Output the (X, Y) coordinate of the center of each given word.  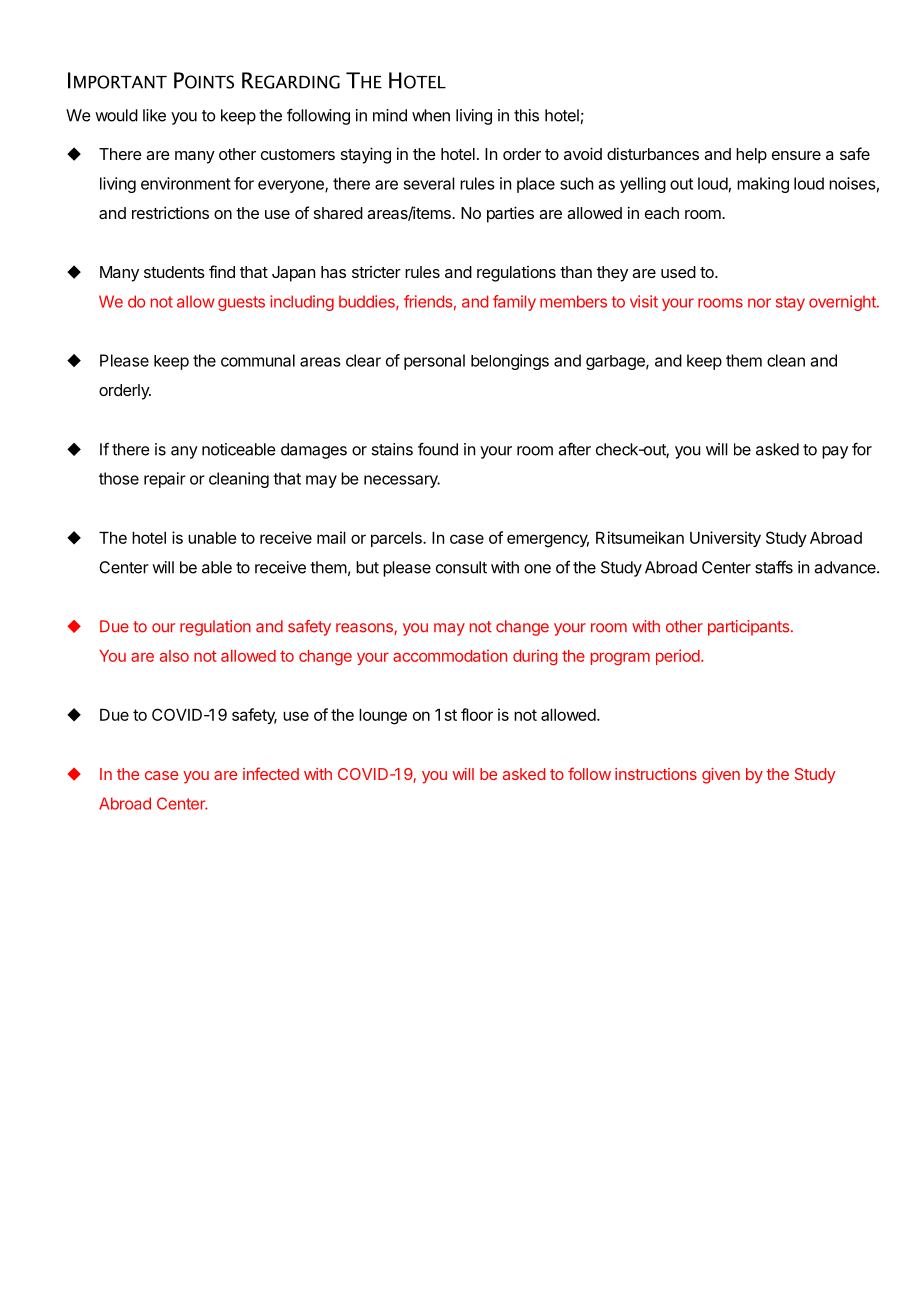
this (526, 115)
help (751, 156)
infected (271, 773)
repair (165, 480)
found (438, 449)
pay (835, 452)
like (154, 115)
